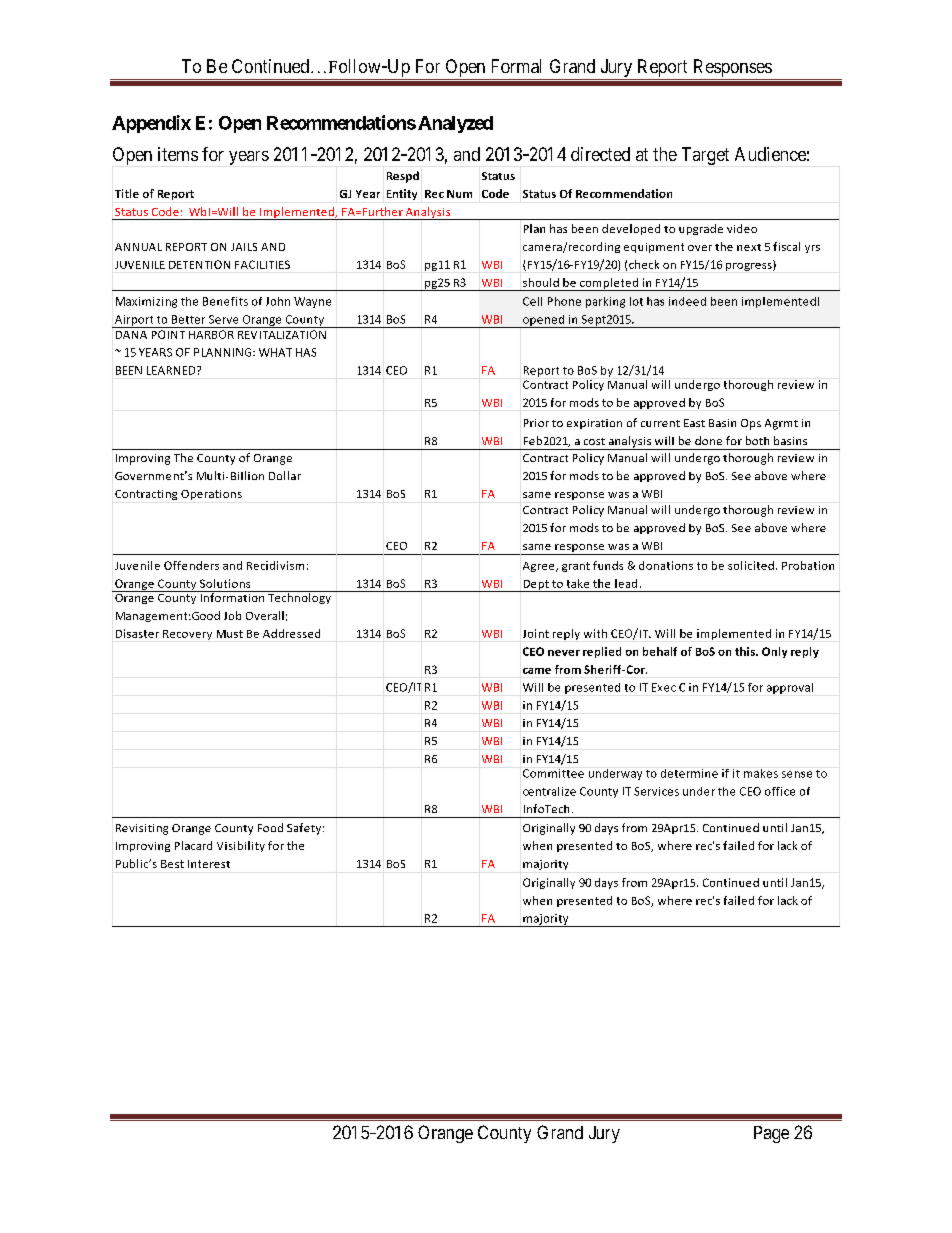  I want to click on Target, so click(705, 156).
